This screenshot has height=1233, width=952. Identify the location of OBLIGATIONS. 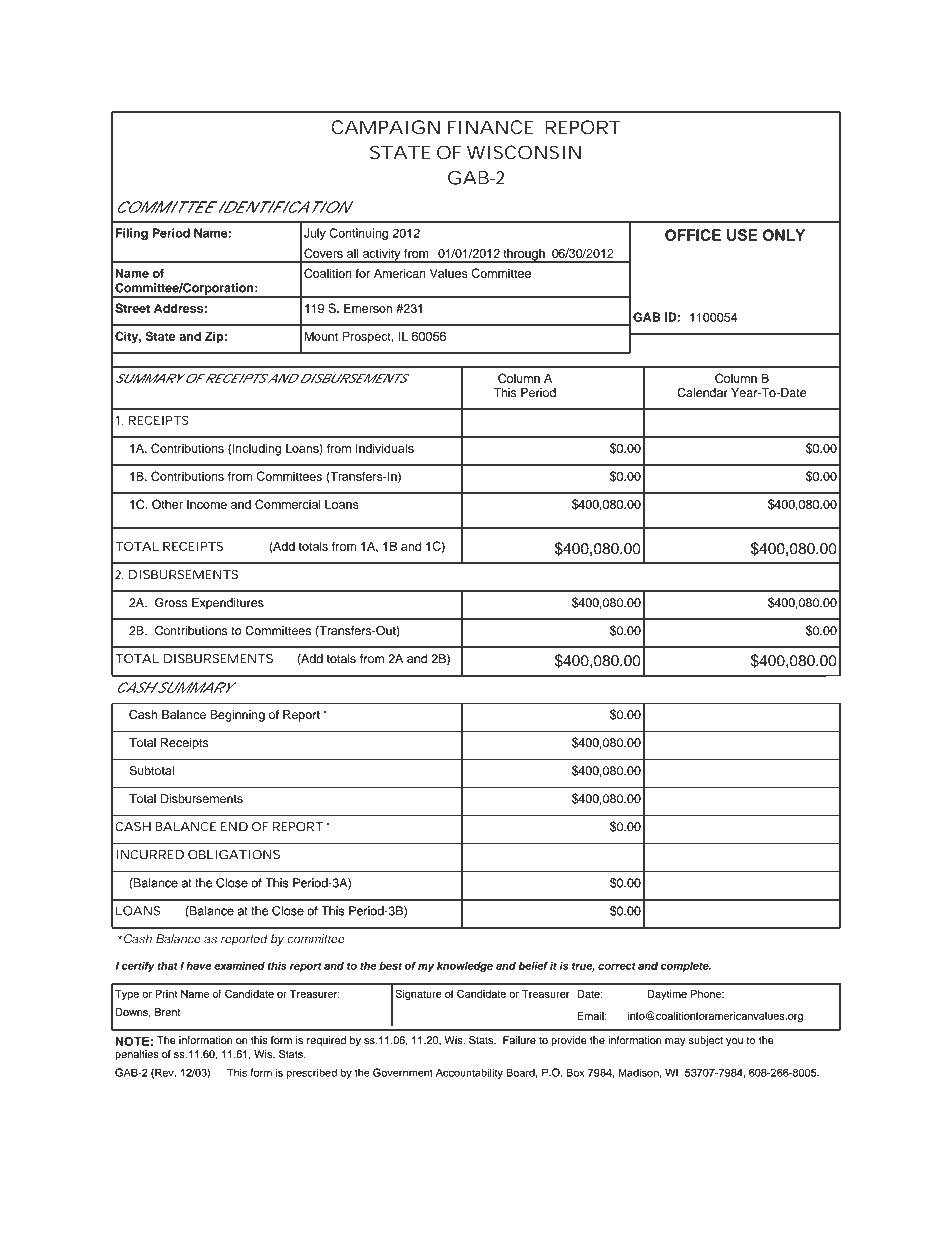
(234, 855).
